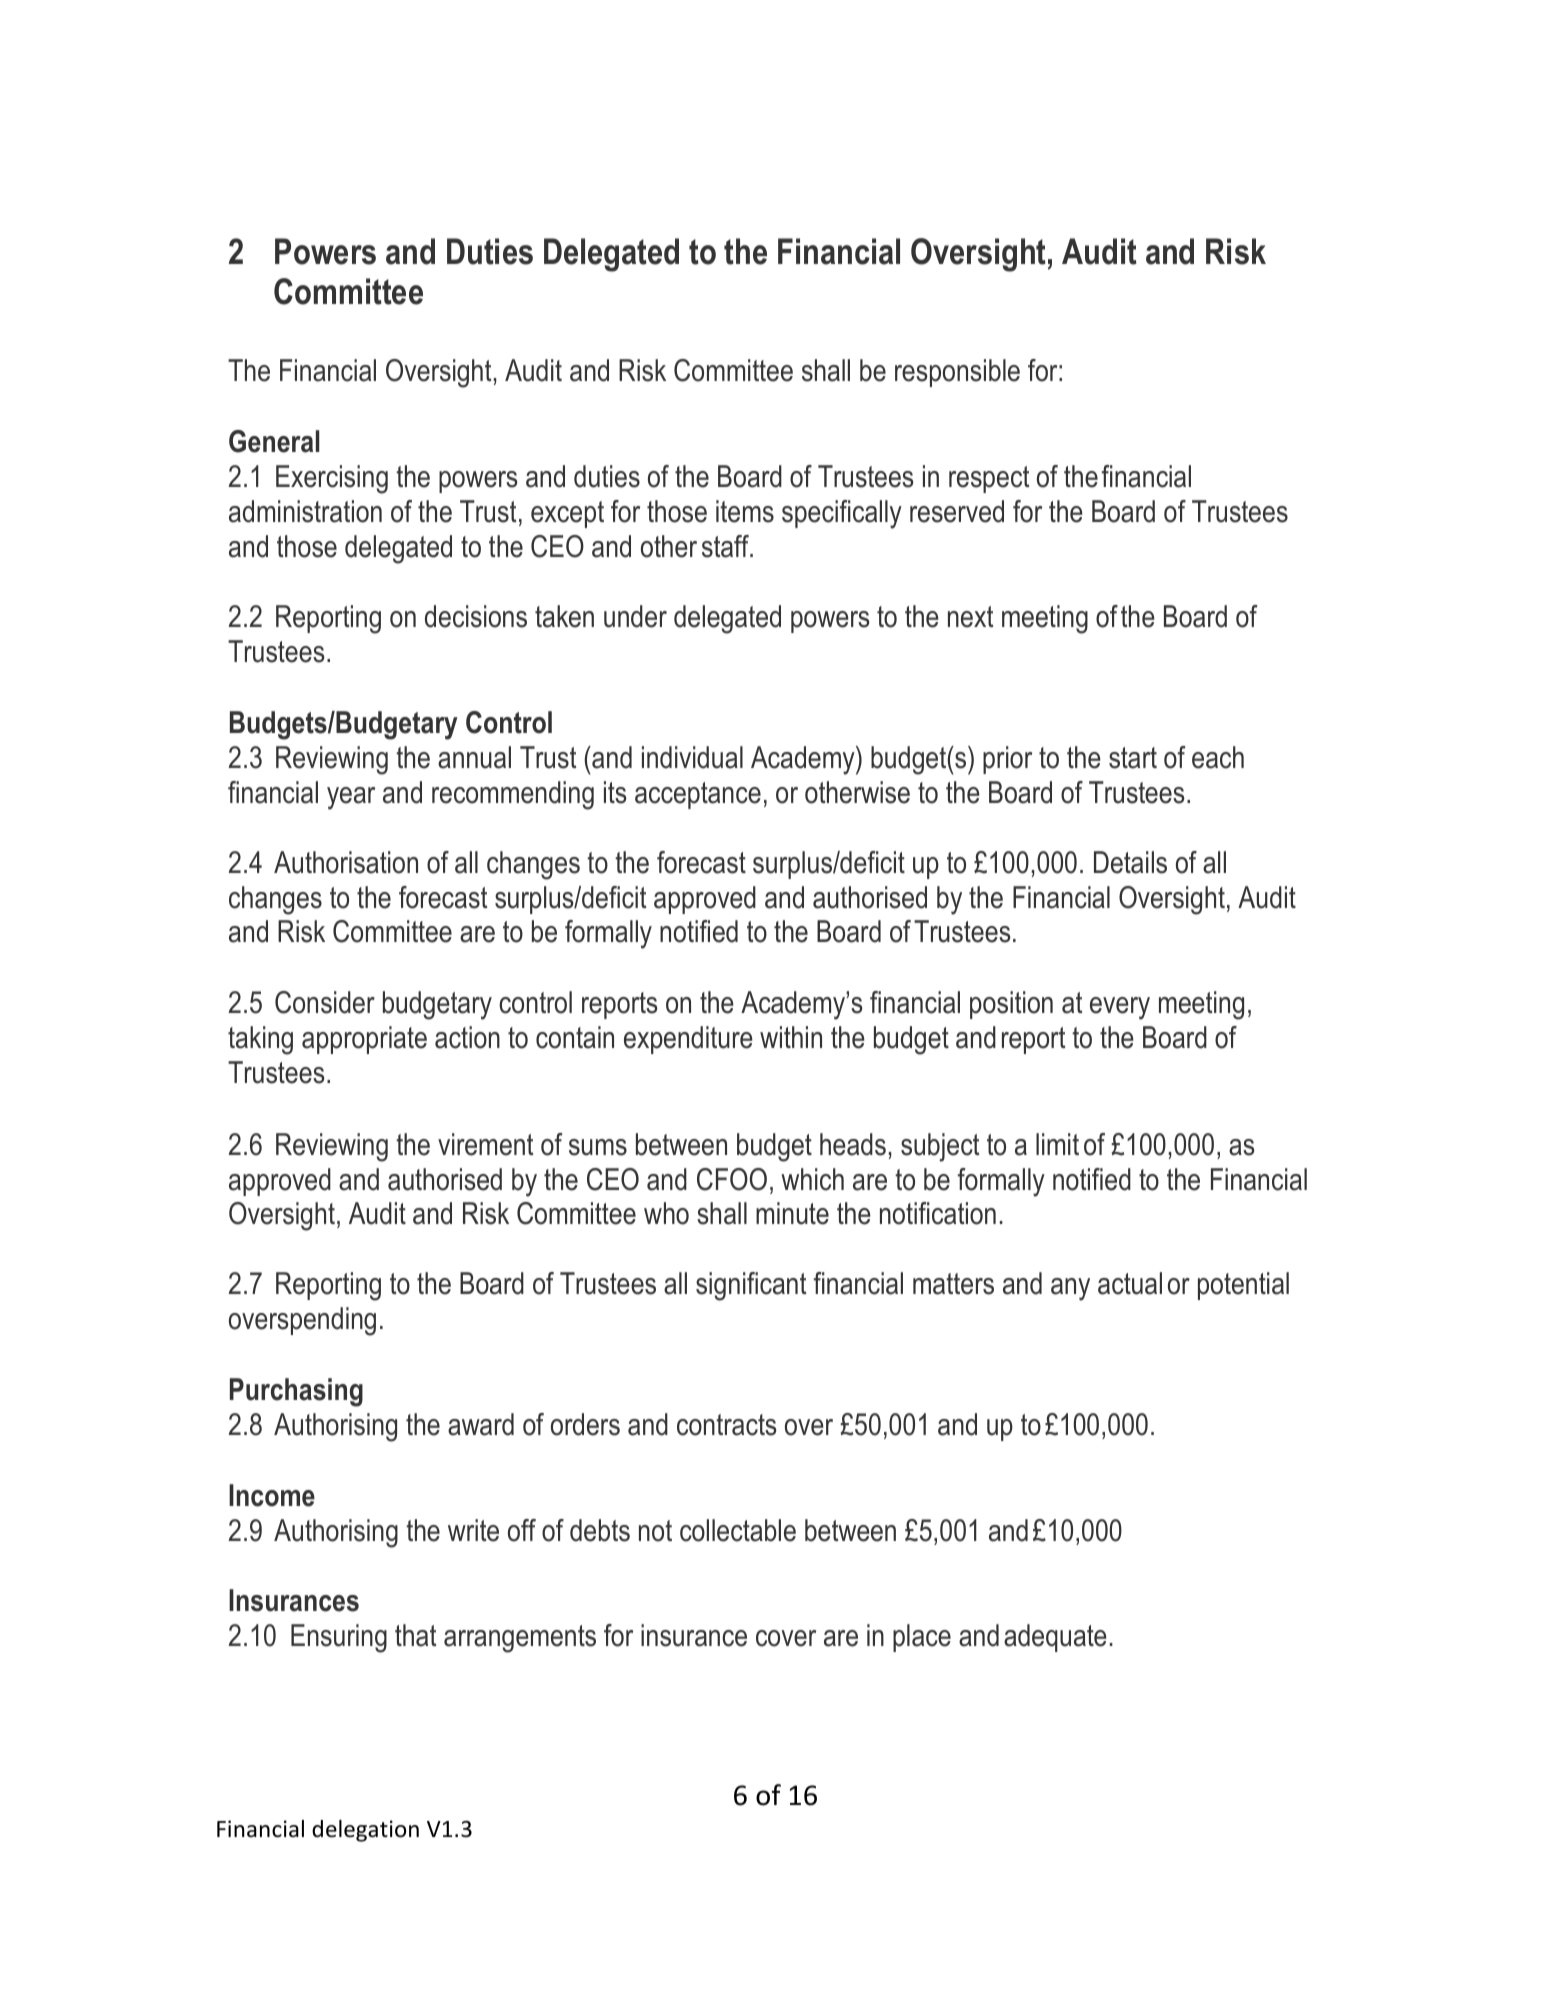 This screenshot has height=2007, width=1551. Describe the element at coordinates (791, 1037) in the screenshot. I see `within` at that location.
